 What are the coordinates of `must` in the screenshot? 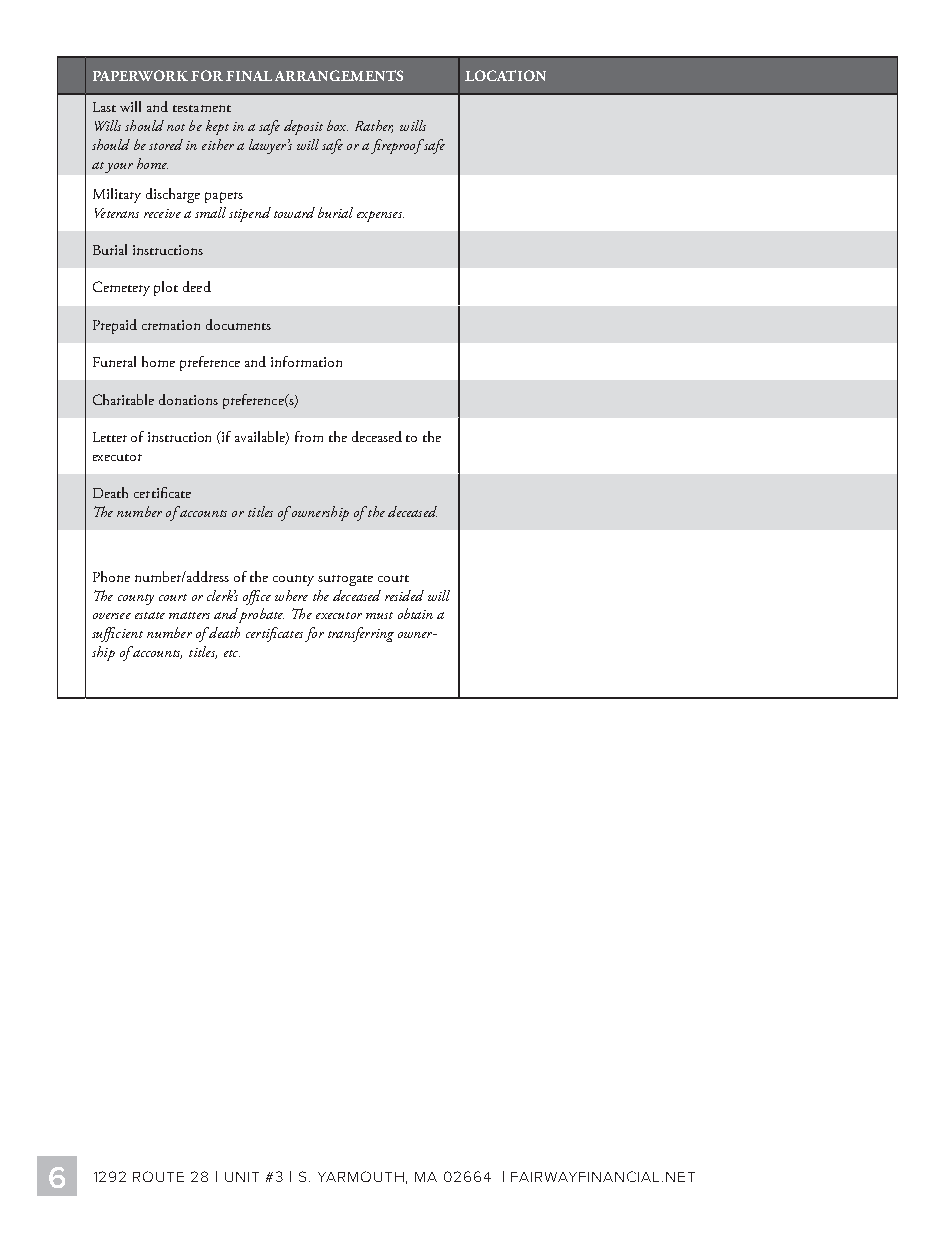 It's located at (379, 615).
